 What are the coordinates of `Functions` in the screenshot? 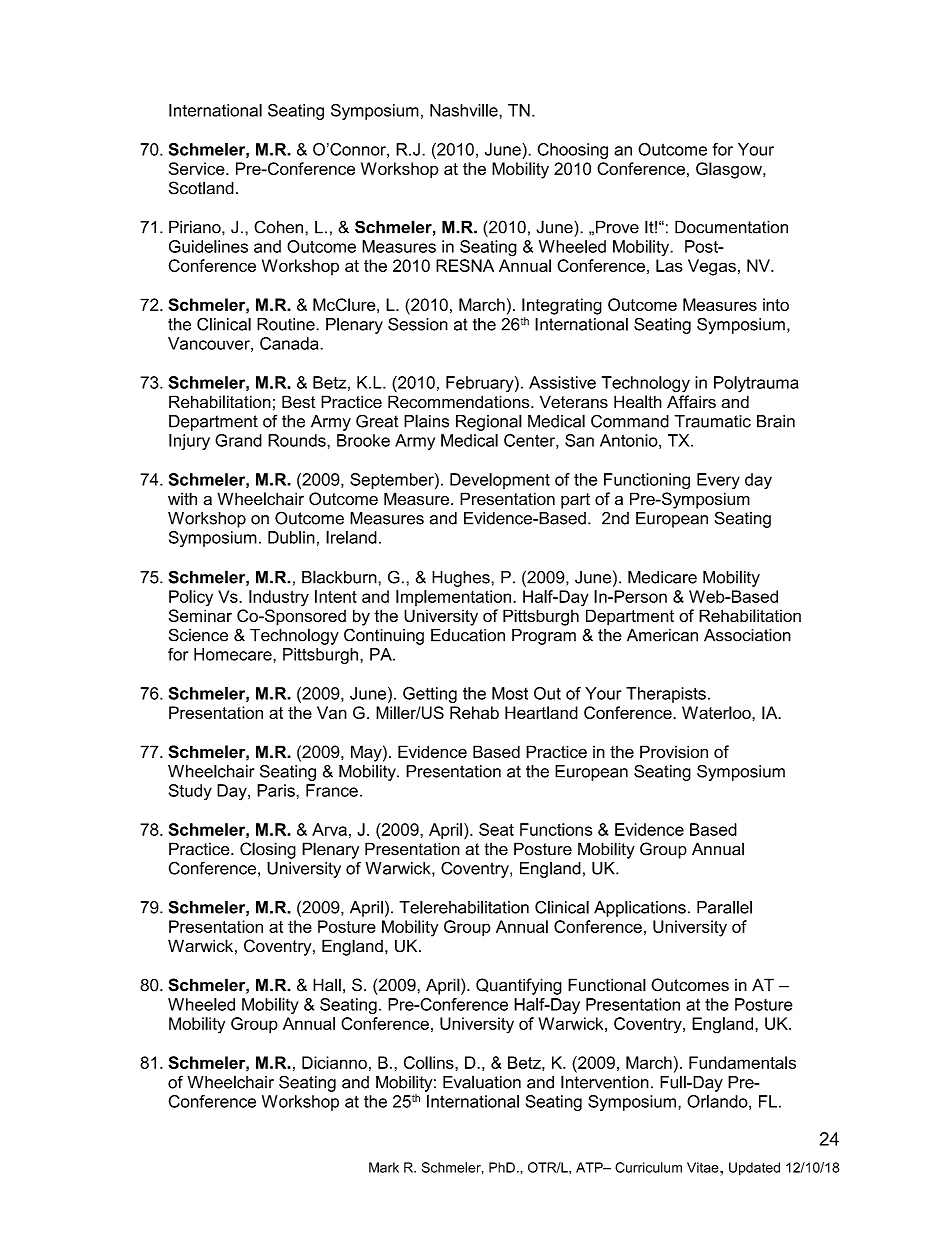 It's located at (556, 829).
